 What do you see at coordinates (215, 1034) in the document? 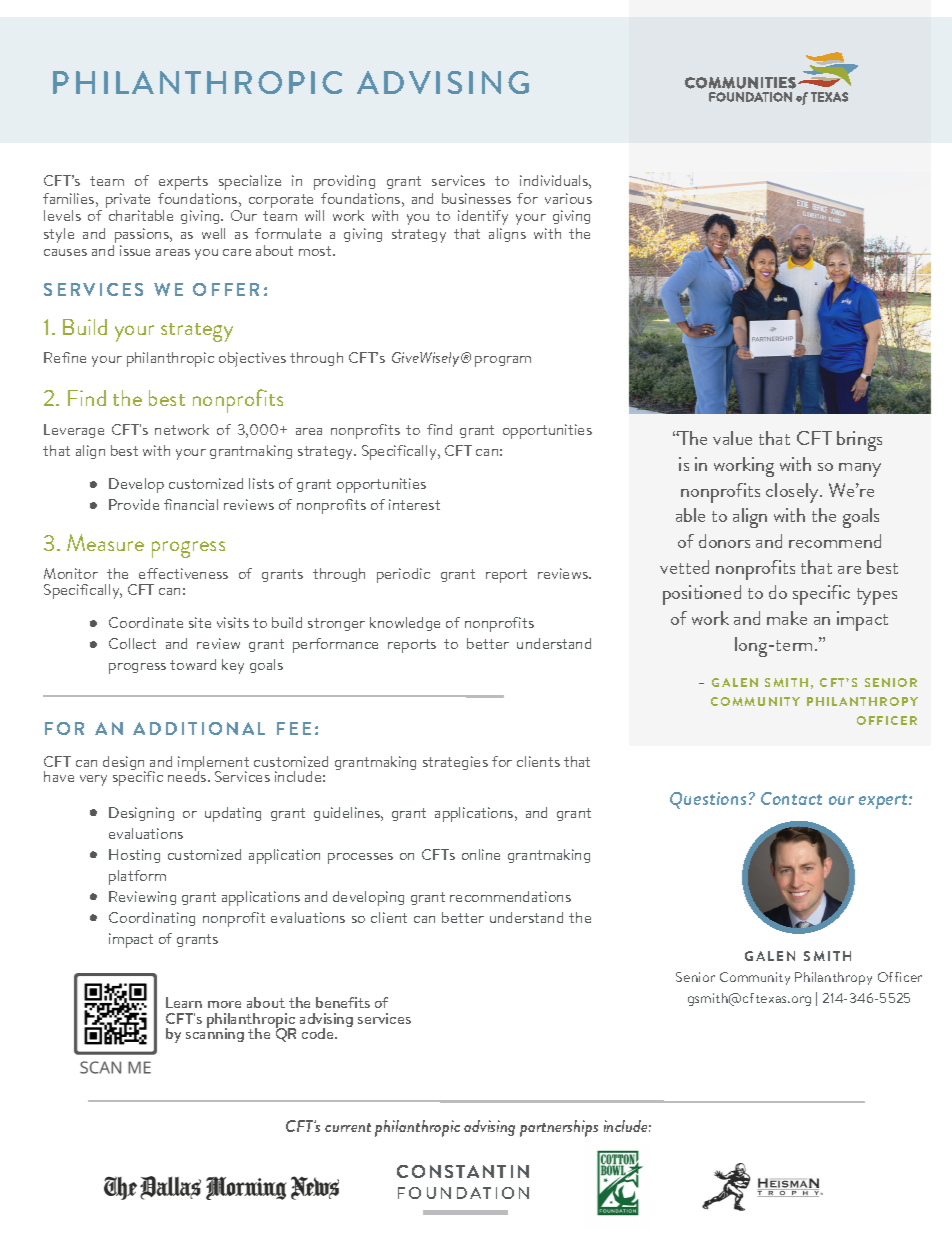
I see `scanning` at bounding box center [215, 1034].
